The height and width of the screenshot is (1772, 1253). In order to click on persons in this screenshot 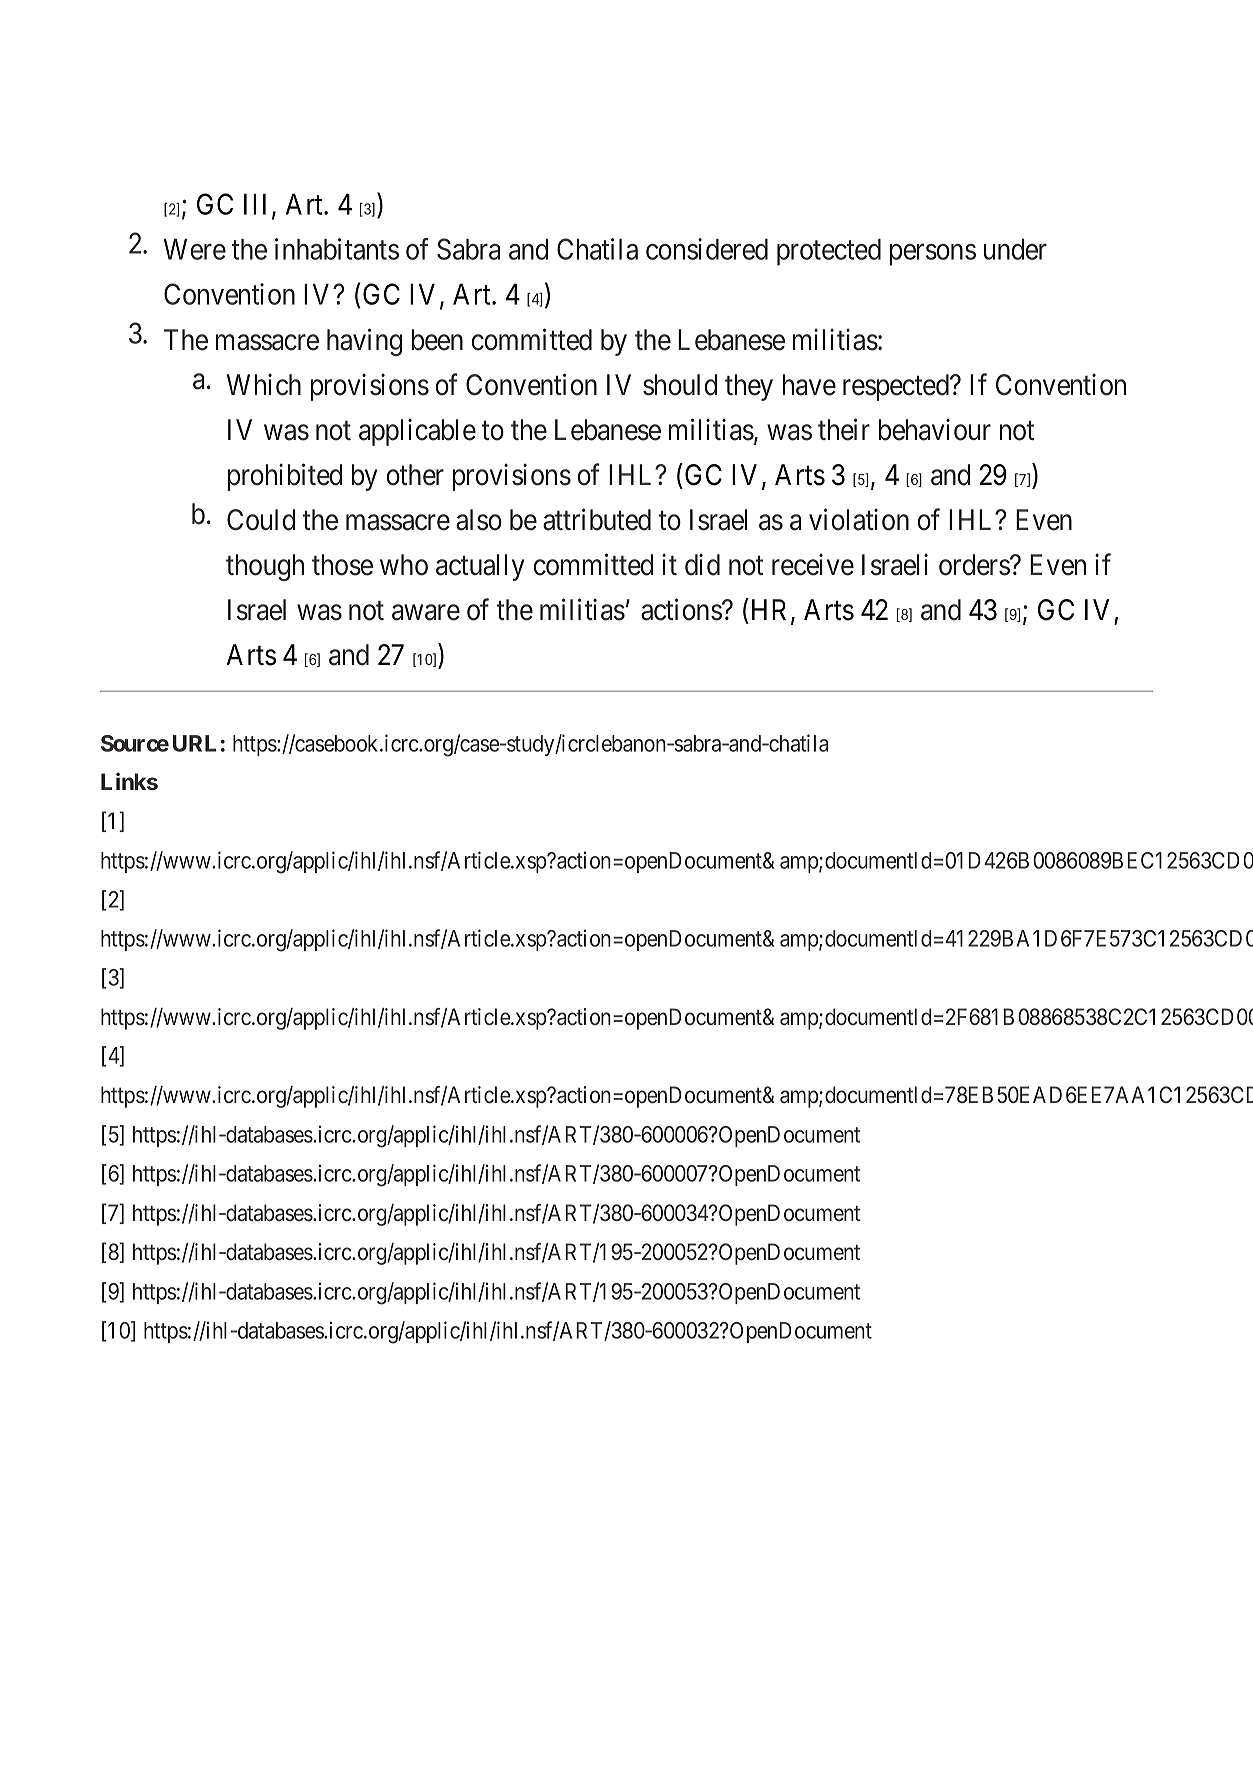, I will do `click(933, 255)`.
